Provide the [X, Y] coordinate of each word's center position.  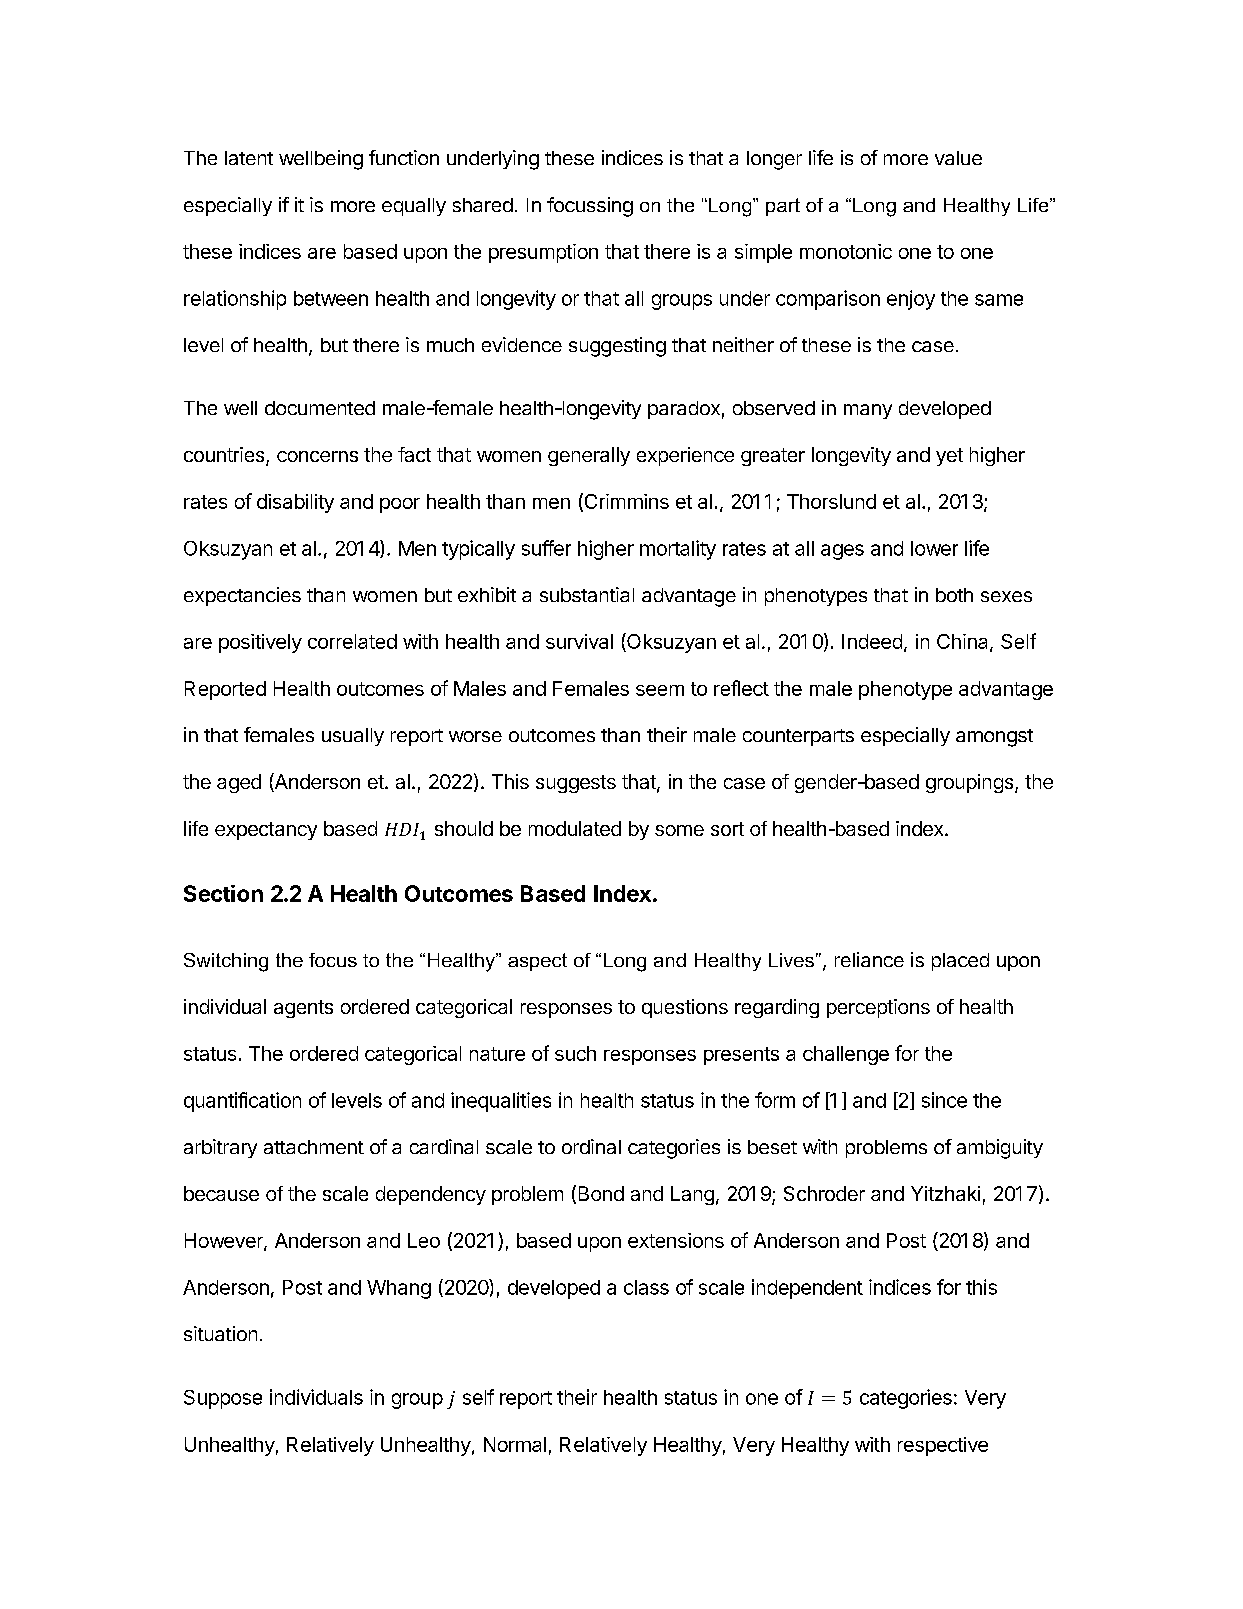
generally [589, 456]
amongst [994, 738]
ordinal [591, 1146]
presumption [543, 253]
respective [943, 1446]
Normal [515, 1444]
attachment [314, 1147]
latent [249, 158]
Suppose [223, 1399]
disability [295, 503]
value [958, 158]
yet [949, 457]
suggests [576, 784]
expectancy [266, 831]
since [944, 1100]
